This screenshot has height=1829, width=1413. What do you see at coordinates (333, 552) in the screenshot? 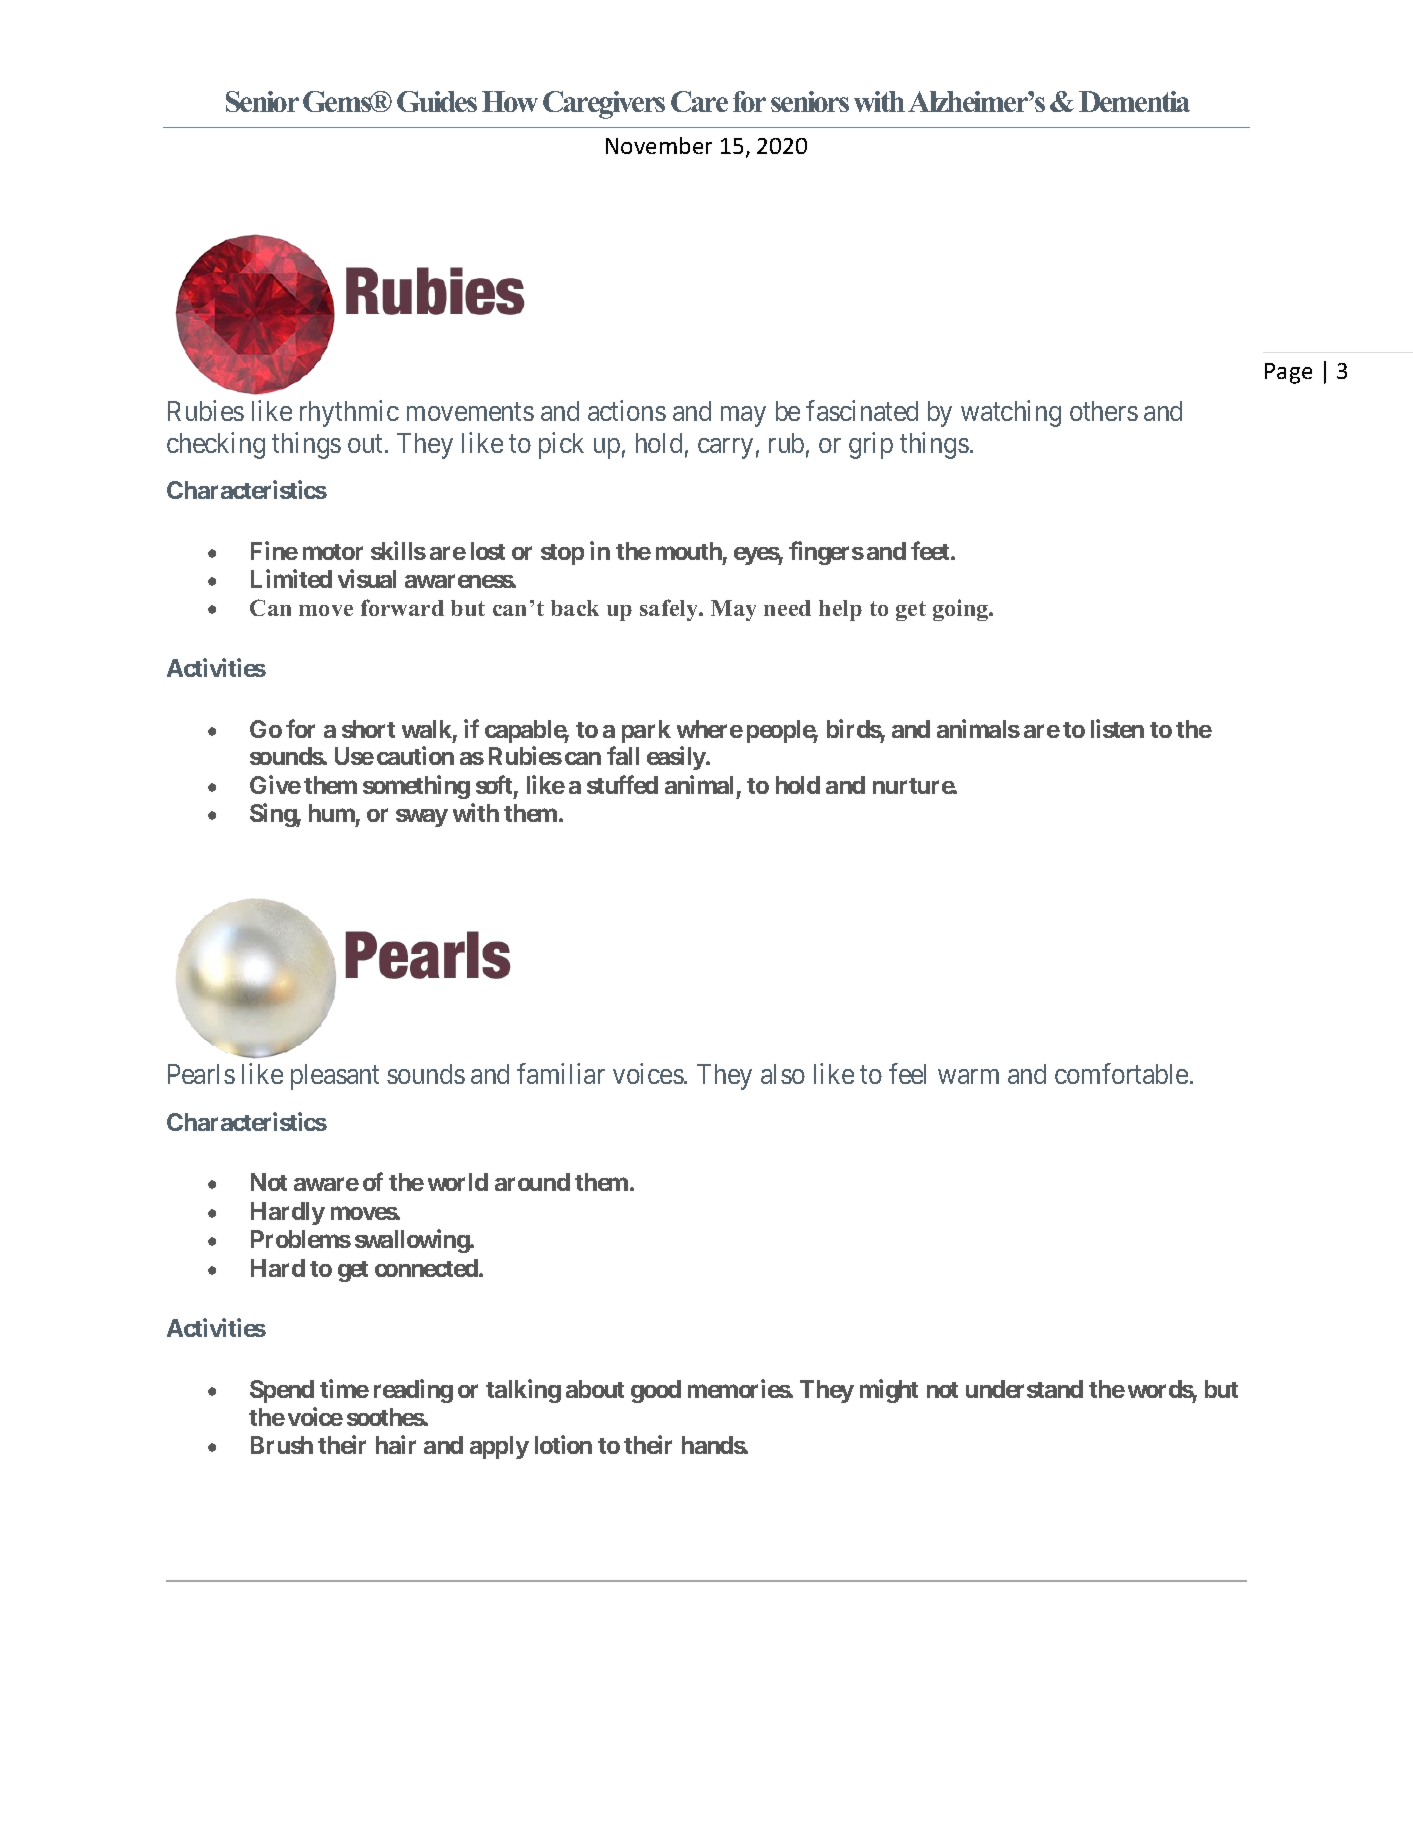
I see `motor` at bounding box center [333, 552].
